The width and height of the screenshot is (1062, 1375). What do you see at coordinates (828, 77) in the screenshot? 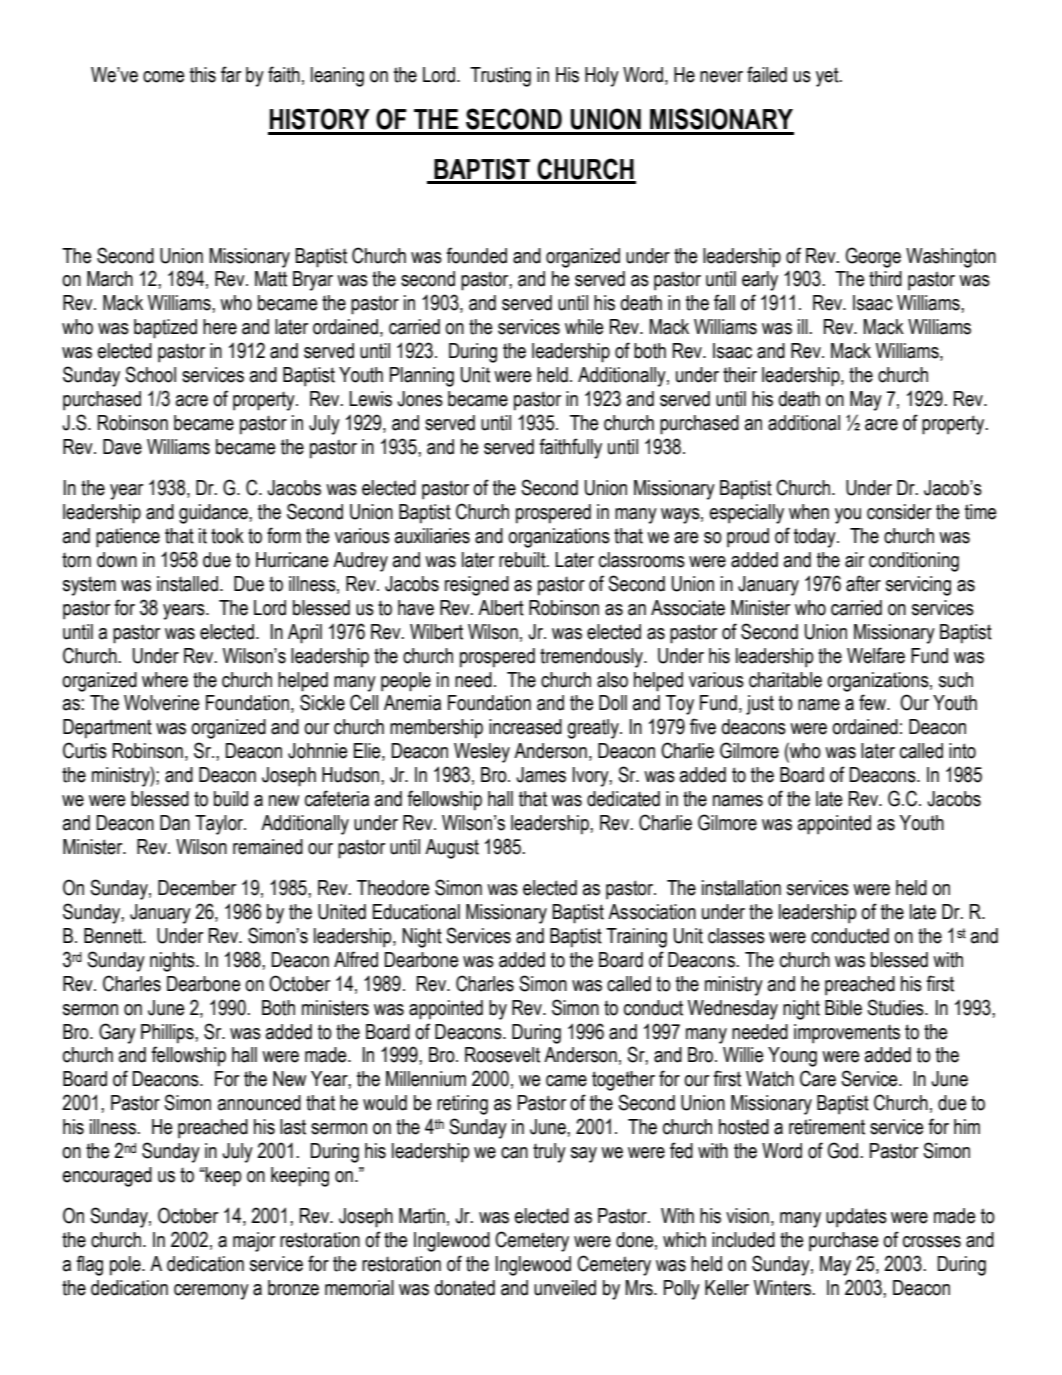
I see `yet` at bounding box center [828, 77].
